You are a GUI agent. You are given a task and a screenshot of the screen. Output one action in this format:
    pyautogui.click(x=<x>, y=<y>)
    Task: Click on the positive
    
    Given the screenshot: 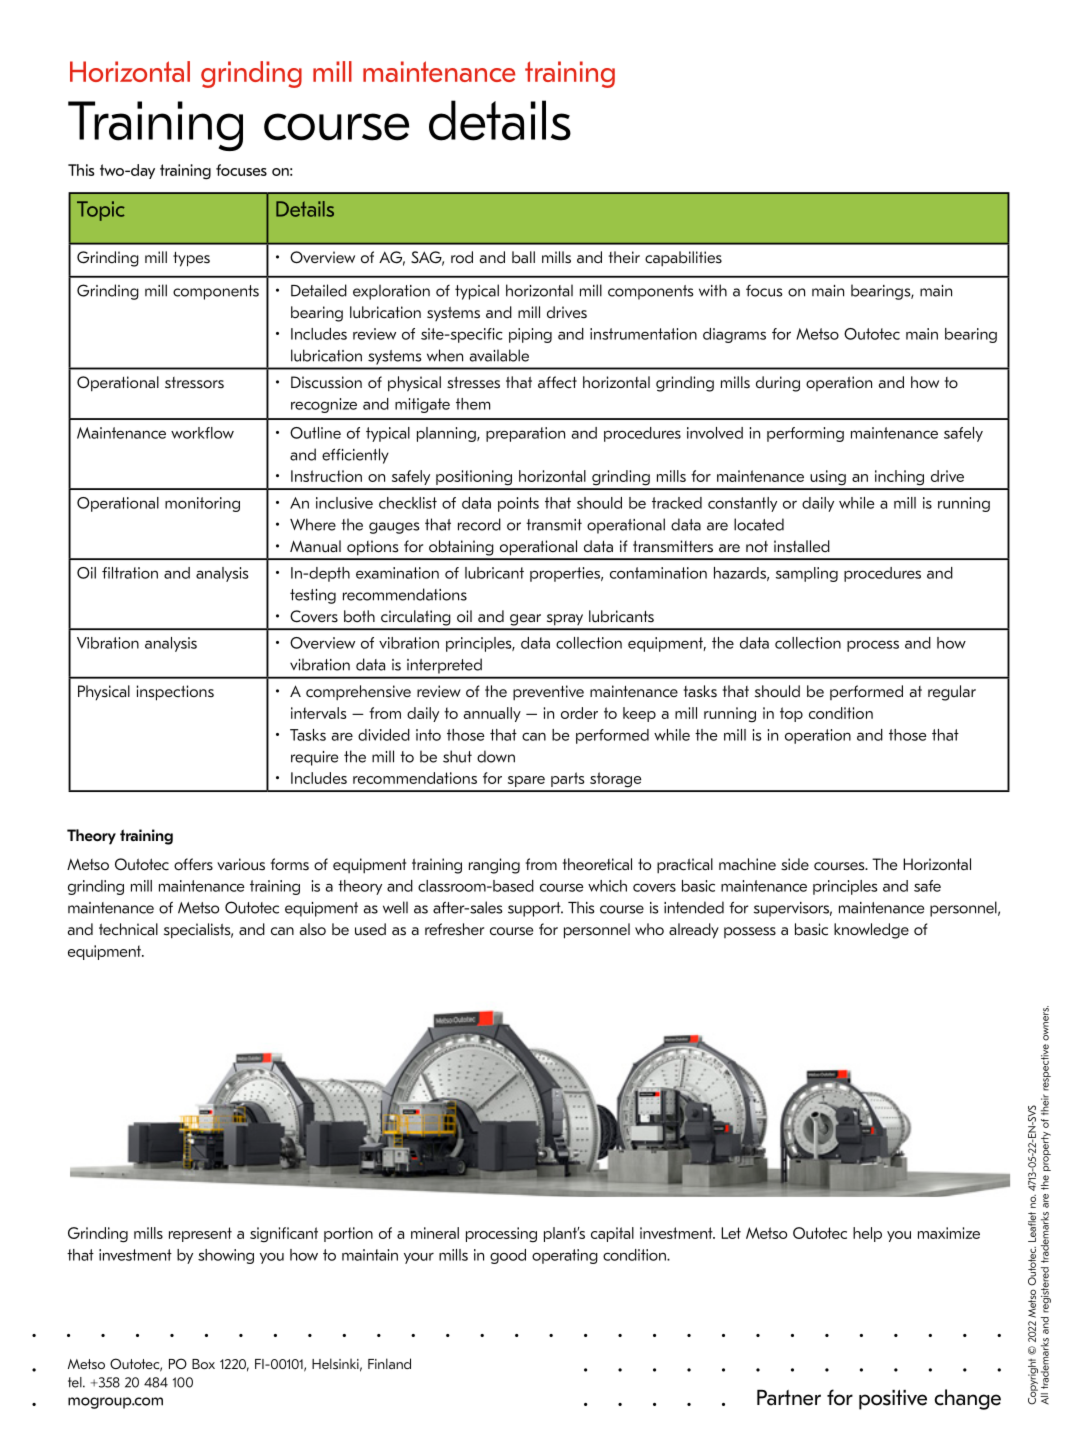 What is the action you would take?
    pyautogui.click(x=893, y=1400)
